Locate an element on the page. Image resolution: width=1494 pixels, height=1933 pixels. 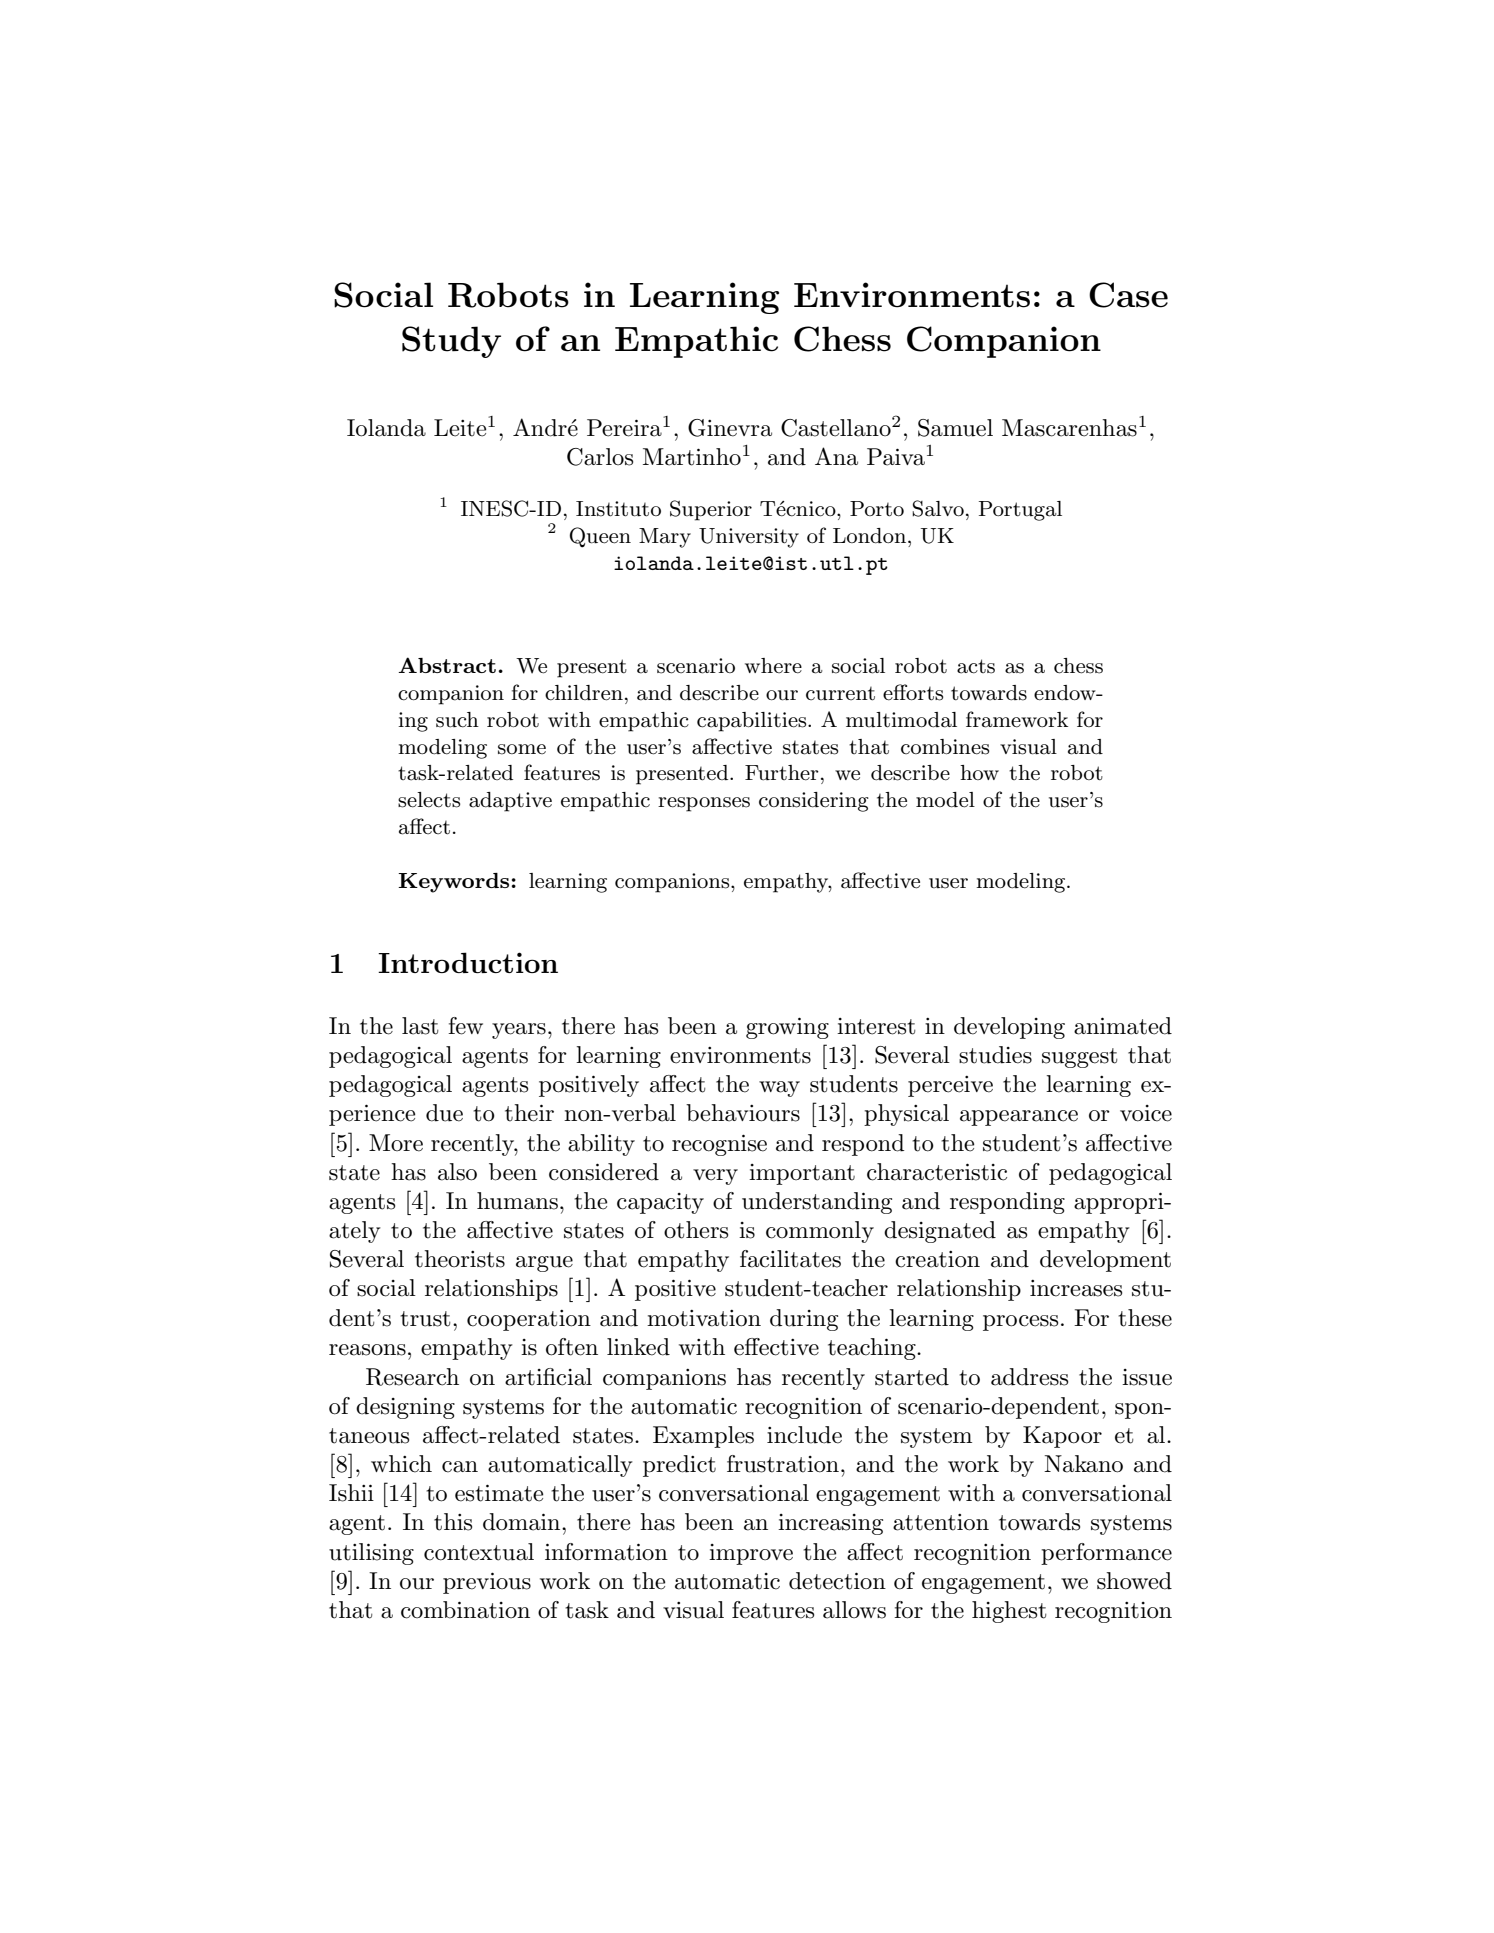
acts is located at coordinates (976, 666).
